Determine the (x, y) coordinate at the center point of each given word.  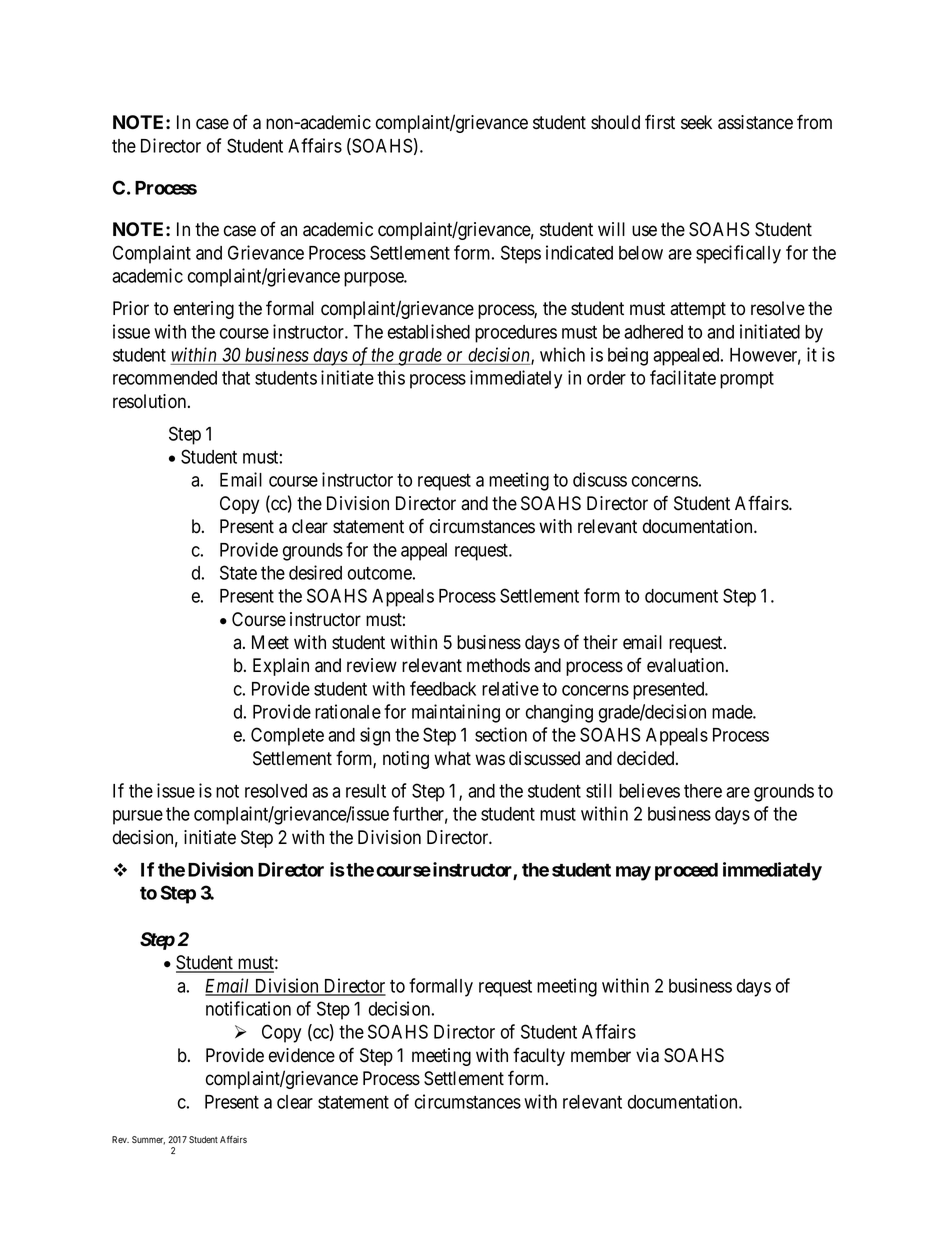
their (600, 642)
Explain (281, 667)
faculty (539, 1056)
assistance (755, 122)
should (615, 122)
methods (498, 665)
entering (204, 310)
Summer (148, 1140)
